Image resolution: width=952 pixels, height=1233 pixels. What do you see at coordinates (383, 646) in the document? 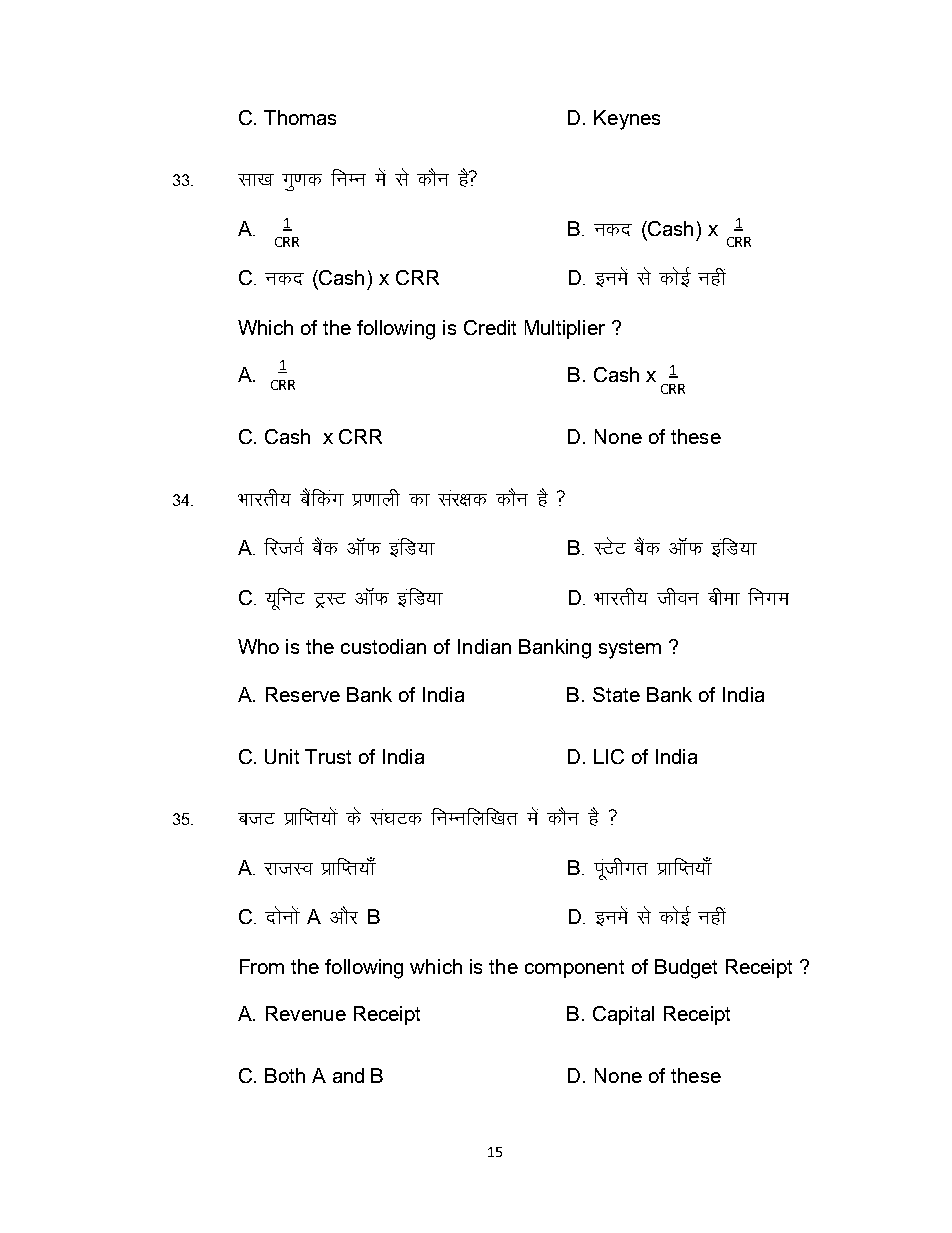
I see `custodian` at bounding box center [383, 646].
